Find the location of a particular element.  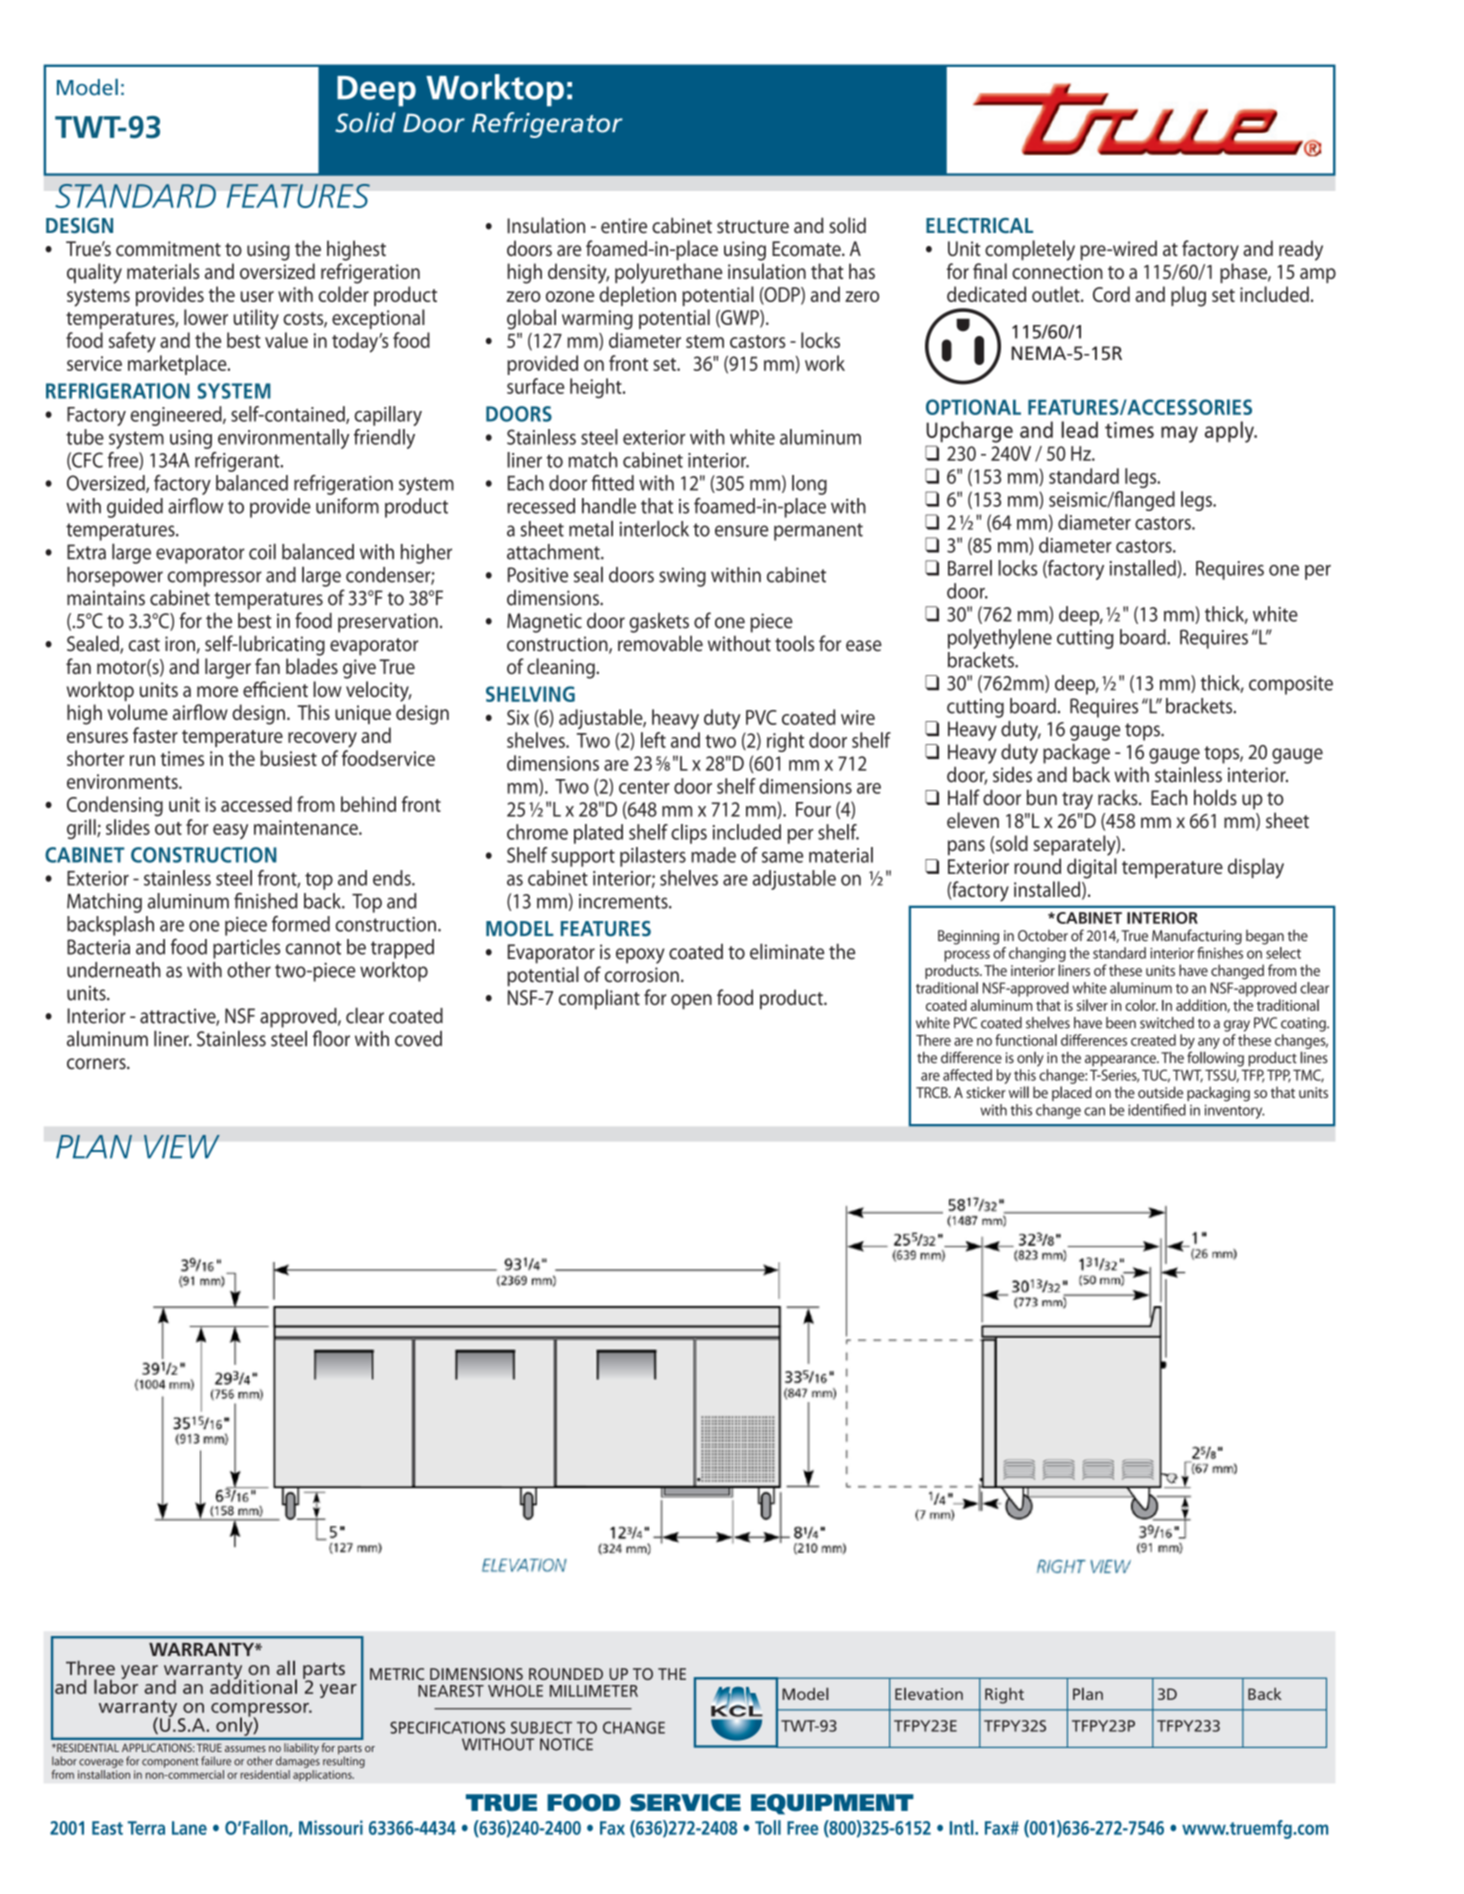

may is located at coordinates (1179, 434).
